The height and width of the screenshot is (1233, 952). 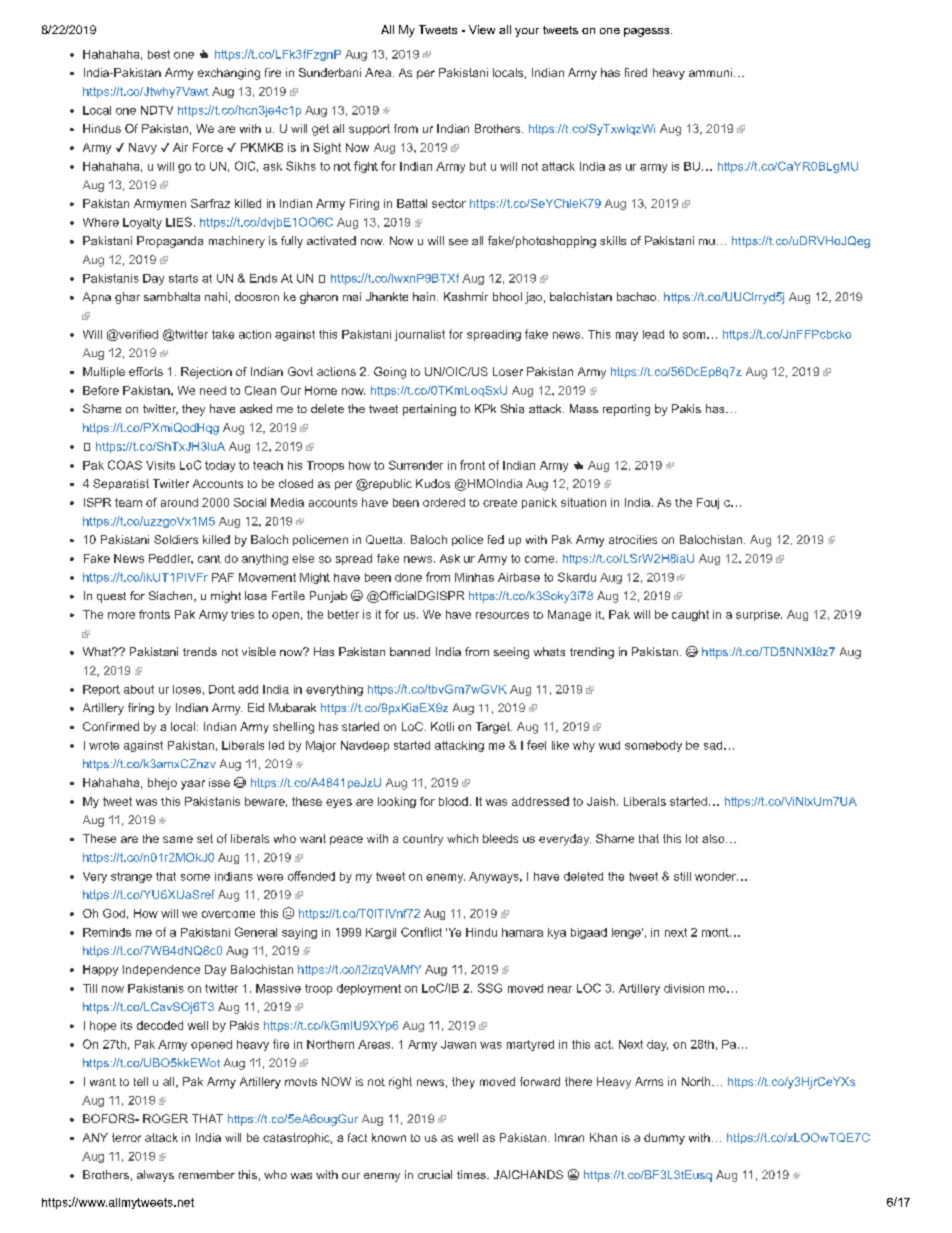 I want to click on your, so click(x=527, y=32).
